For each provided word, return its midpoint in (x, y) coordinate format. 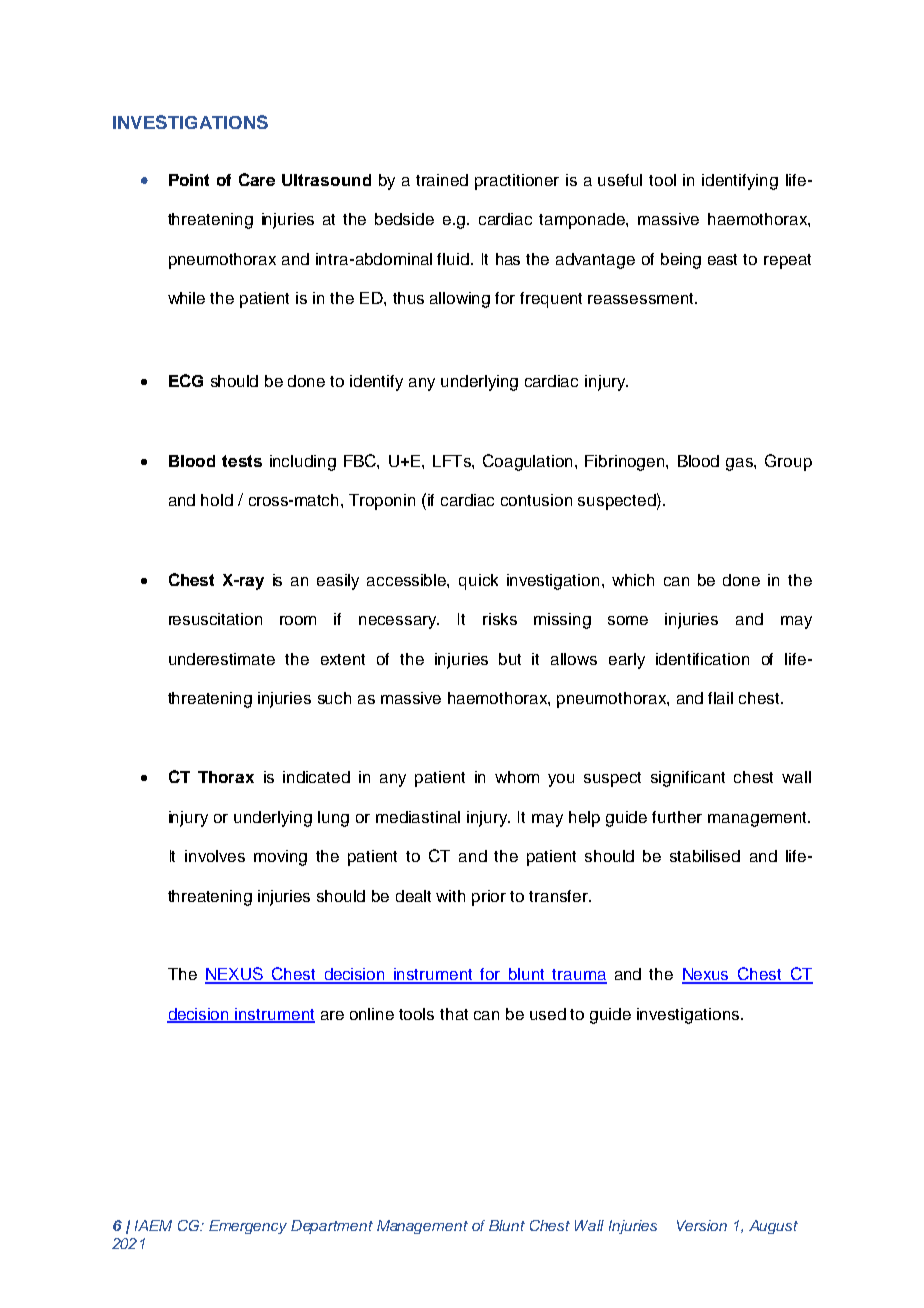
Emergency (248, 1227)
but (510, 659)
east (722, 259)
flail (720, 698)
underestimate (222, 659)
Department (332, 1227)
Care (257, 179)
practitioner (517, 182)
